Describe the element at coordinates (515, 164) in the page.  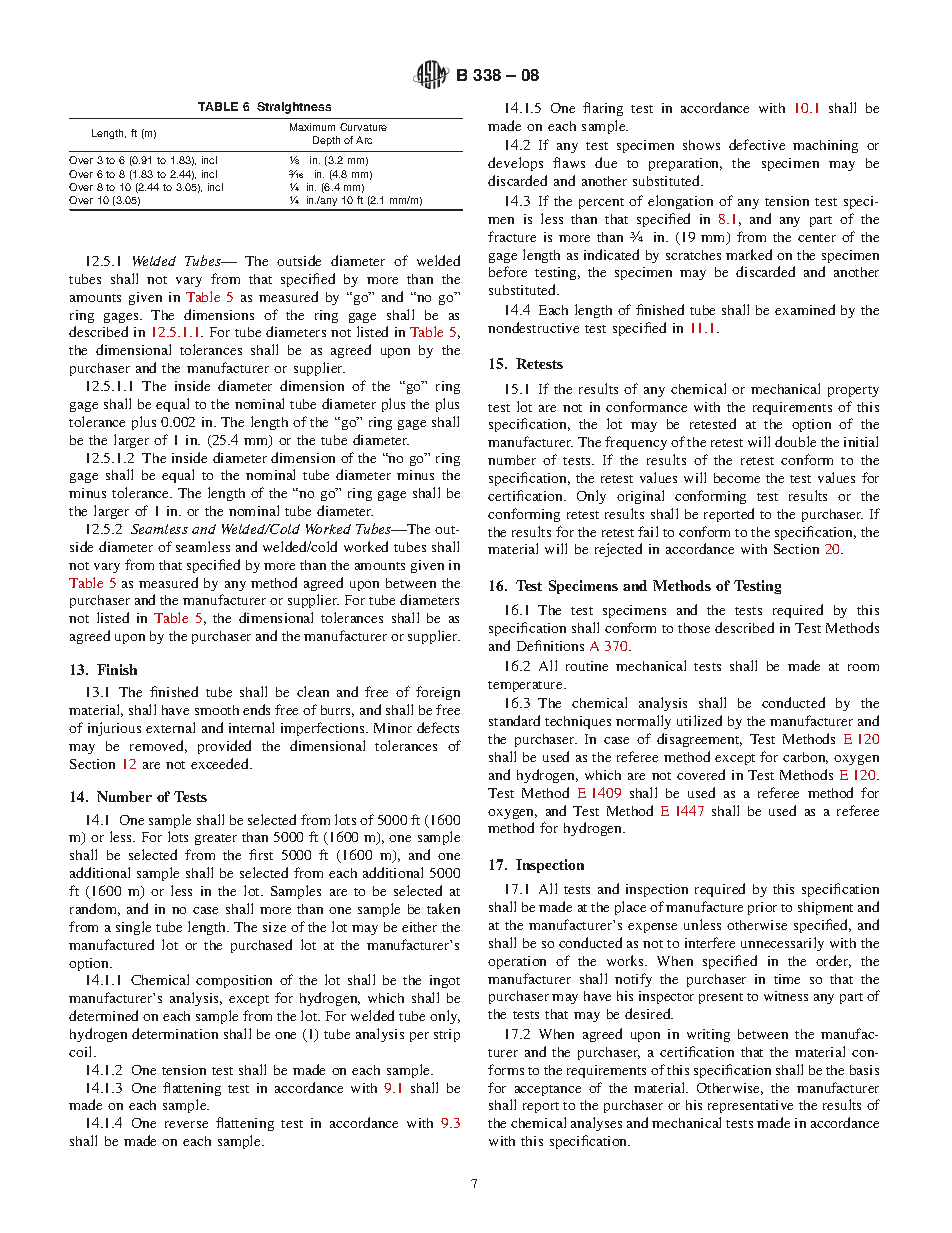
I see `develops` at that location.
